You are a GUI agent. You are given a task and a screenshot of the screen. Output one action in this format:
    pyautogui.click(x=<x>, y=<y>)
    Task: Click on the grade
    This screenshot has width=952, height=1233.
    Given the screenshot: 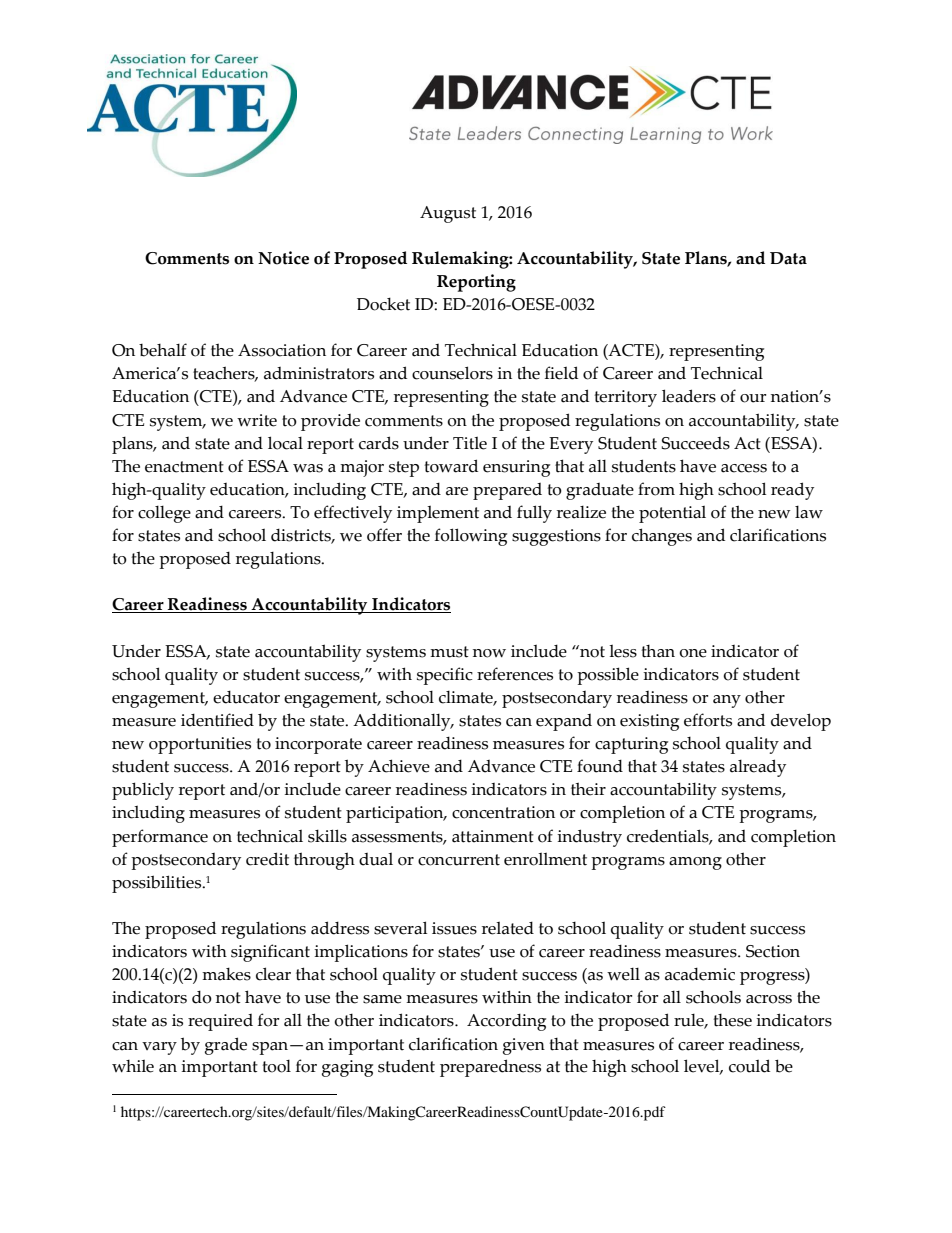 What is the action you would take?
    pyautogui.click(x=226, y=1046)
